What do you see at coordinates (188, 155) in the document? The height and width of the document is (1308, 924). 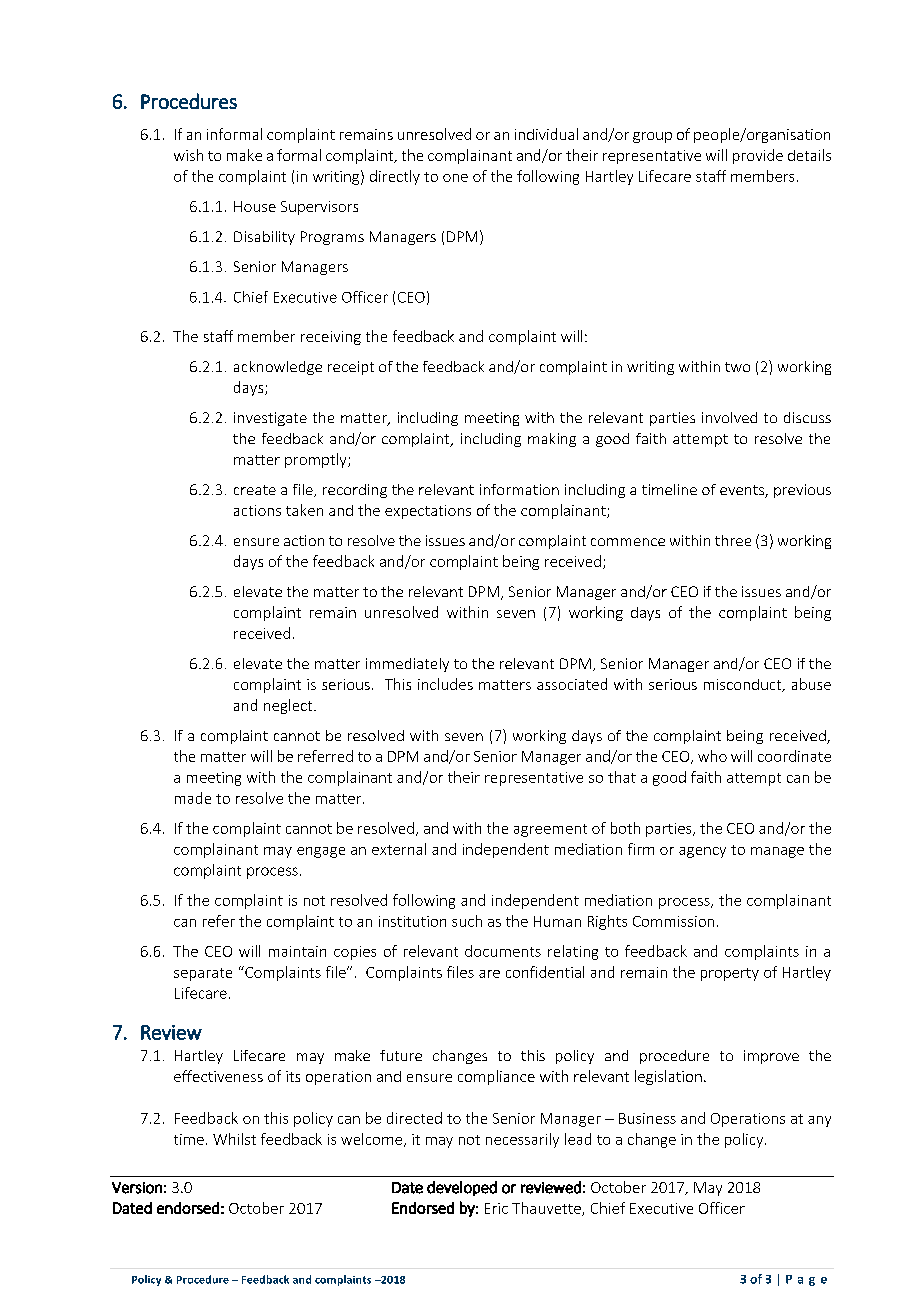 I see `wish` at bounding box center [188, 155].
